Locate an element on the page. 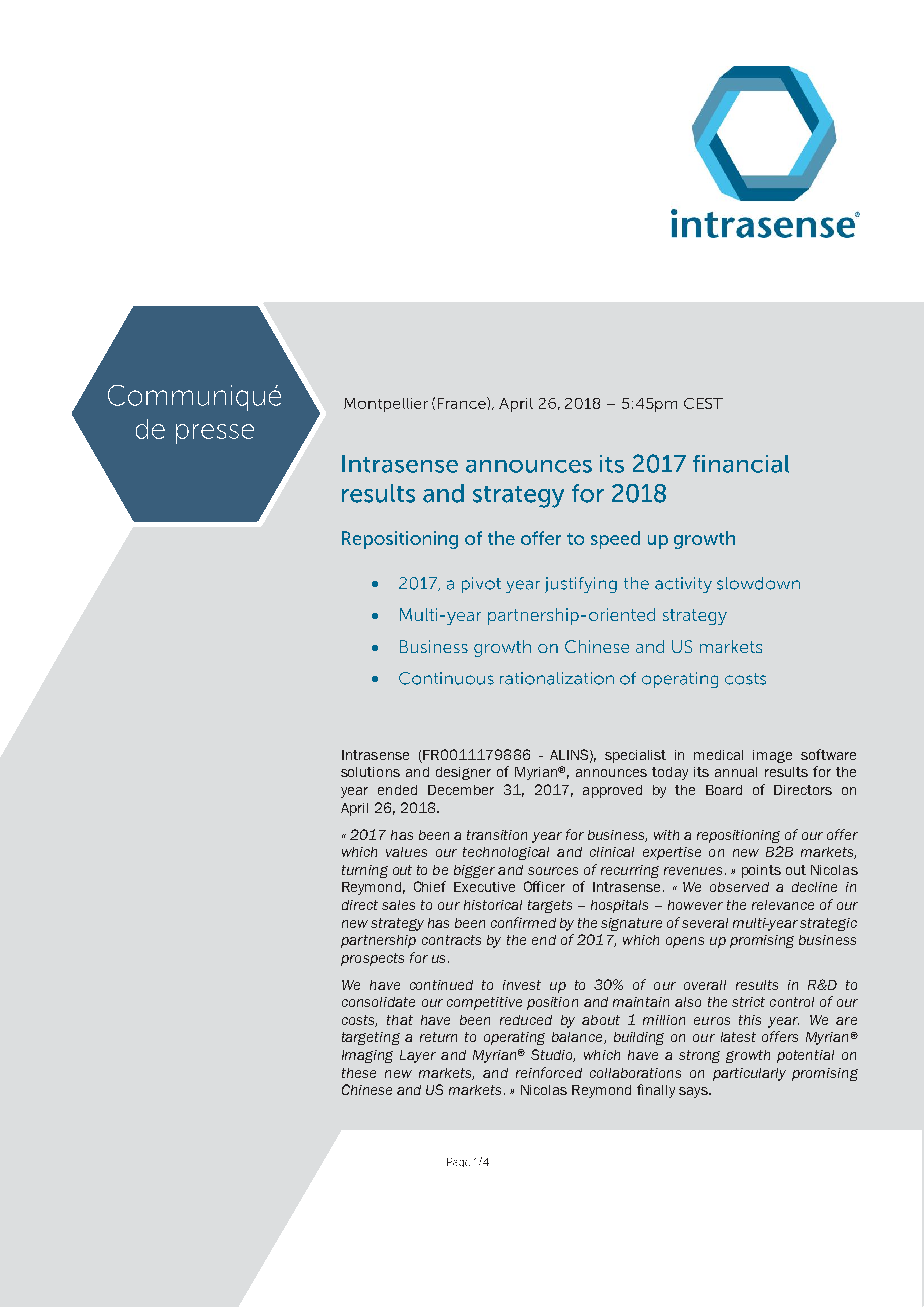 This page has height=1307, width=924. relevance is located at coordinates (783, 905).
